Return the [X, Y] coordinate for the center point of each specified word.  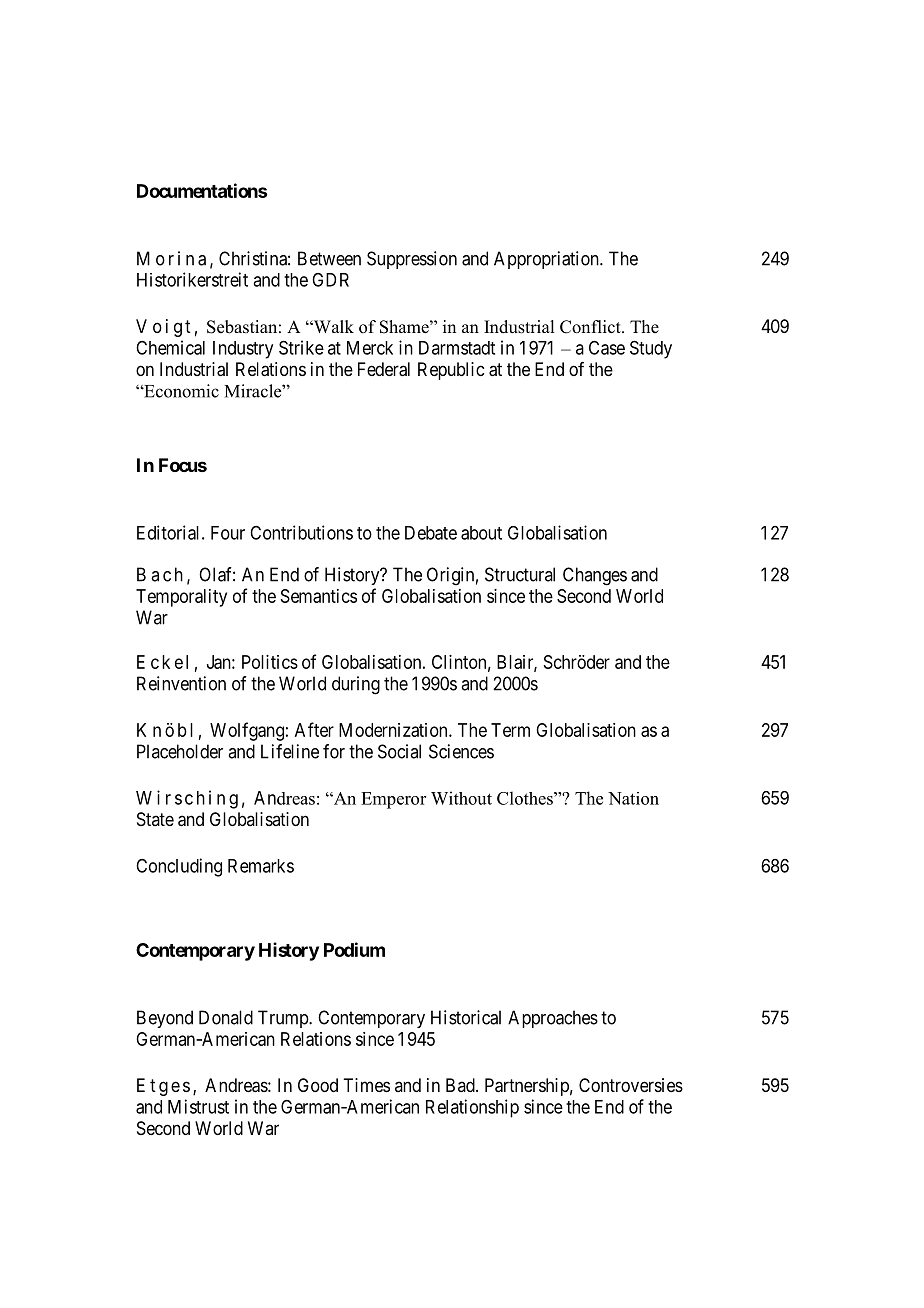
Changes [595, 576]
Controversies [631, 1085]
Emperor [393, 800]
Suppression [412, 260]
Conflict [591, 327]
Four [228, 533]
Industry [243, 350]
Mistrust [198, 1106]
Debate [431, 533]
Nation [633, 798]
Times [366, 1085]
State [155, 819]
